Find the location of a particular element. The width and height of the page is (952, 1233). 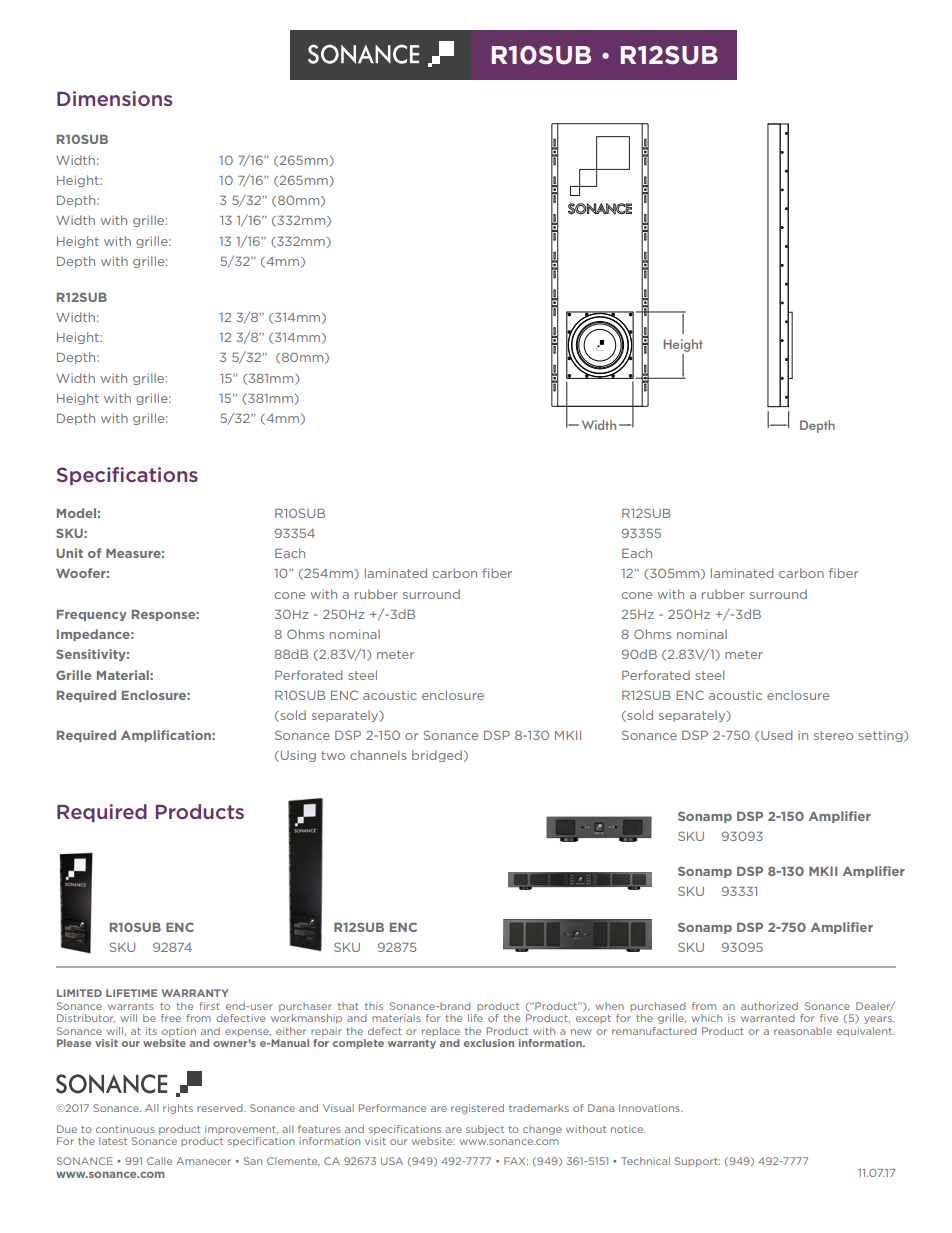

Frequency is located at coordinates (92, 615).
